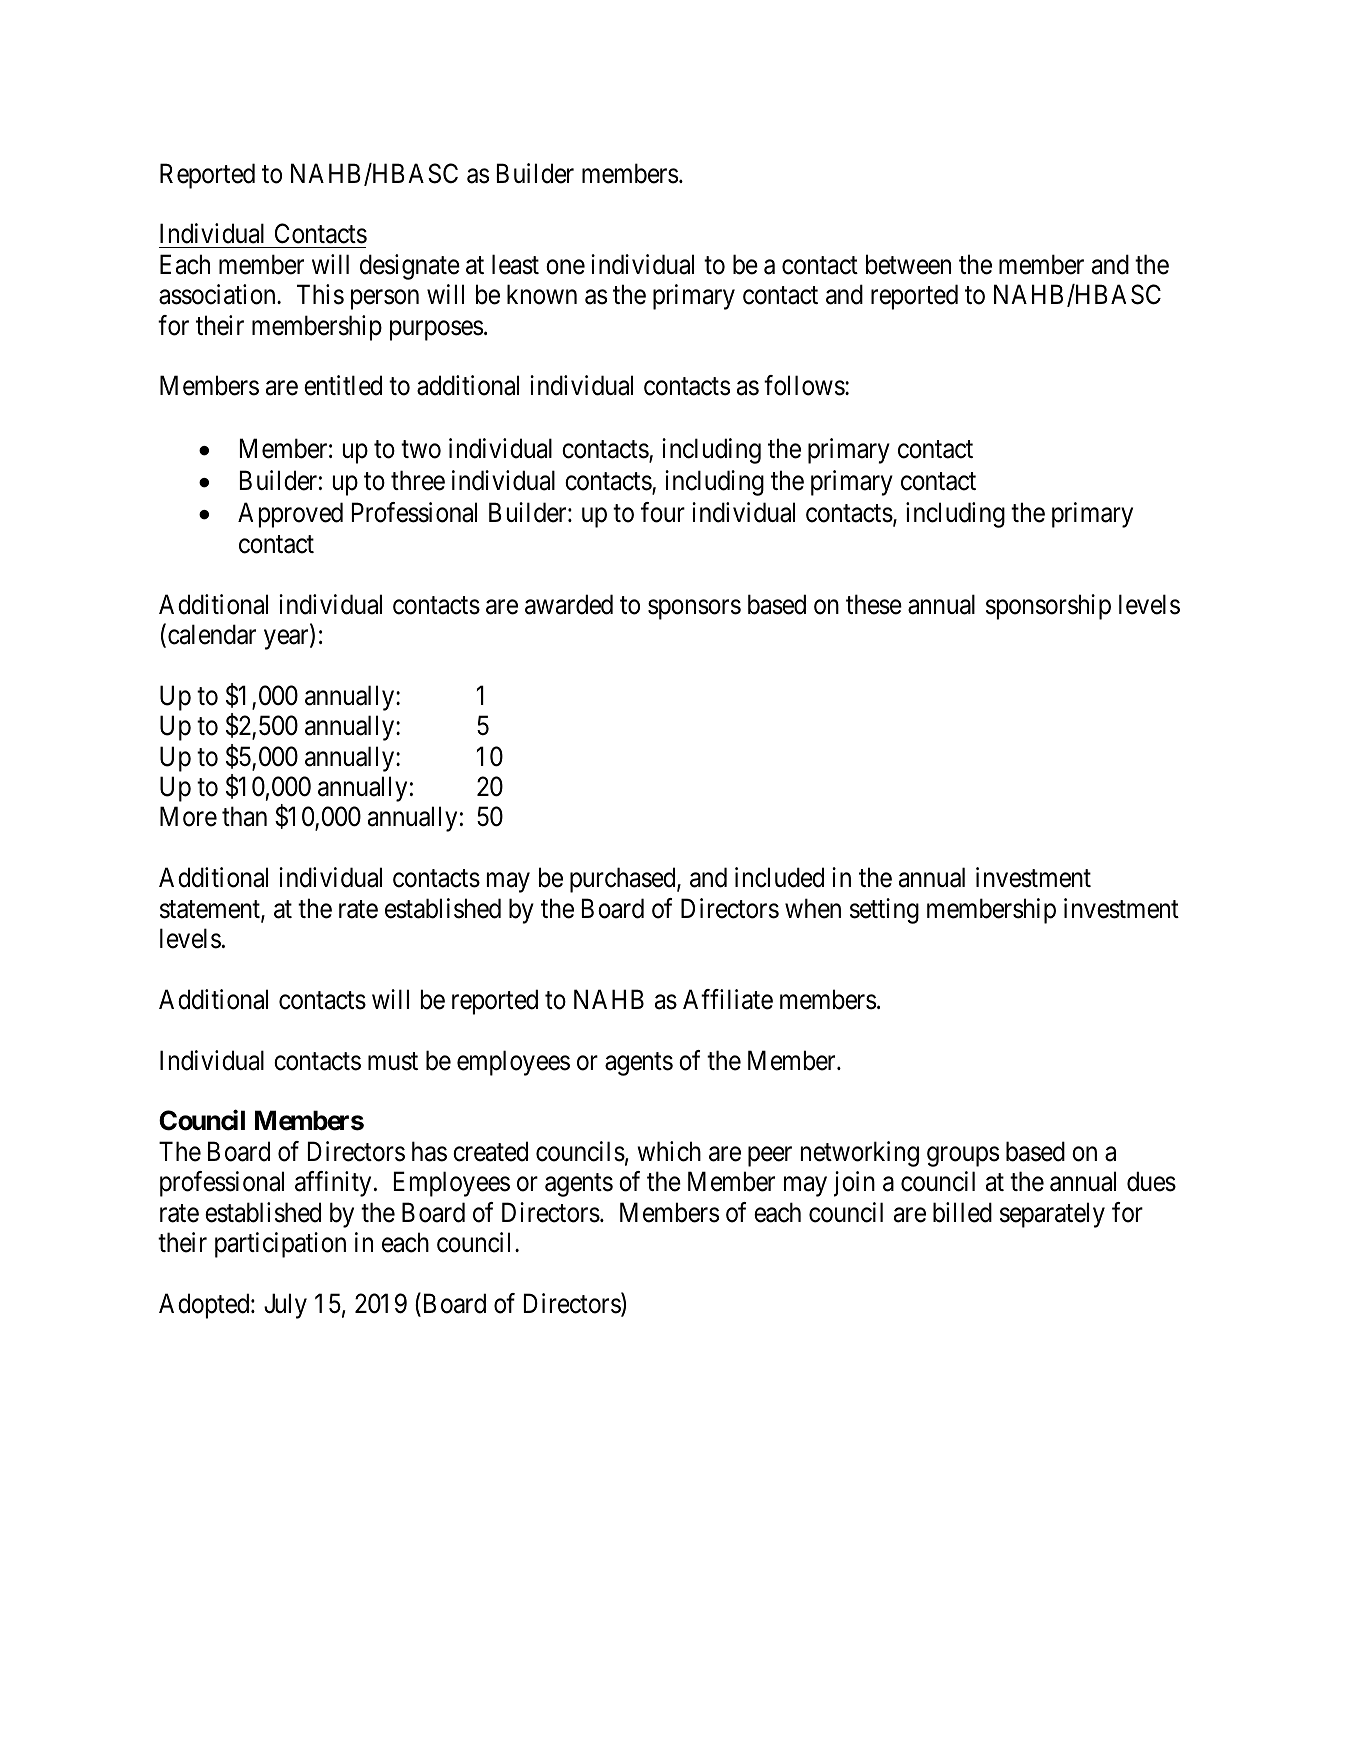 The width and height of the screenshot is (1348, 1744). I want to click on between, so click(908, 264).
